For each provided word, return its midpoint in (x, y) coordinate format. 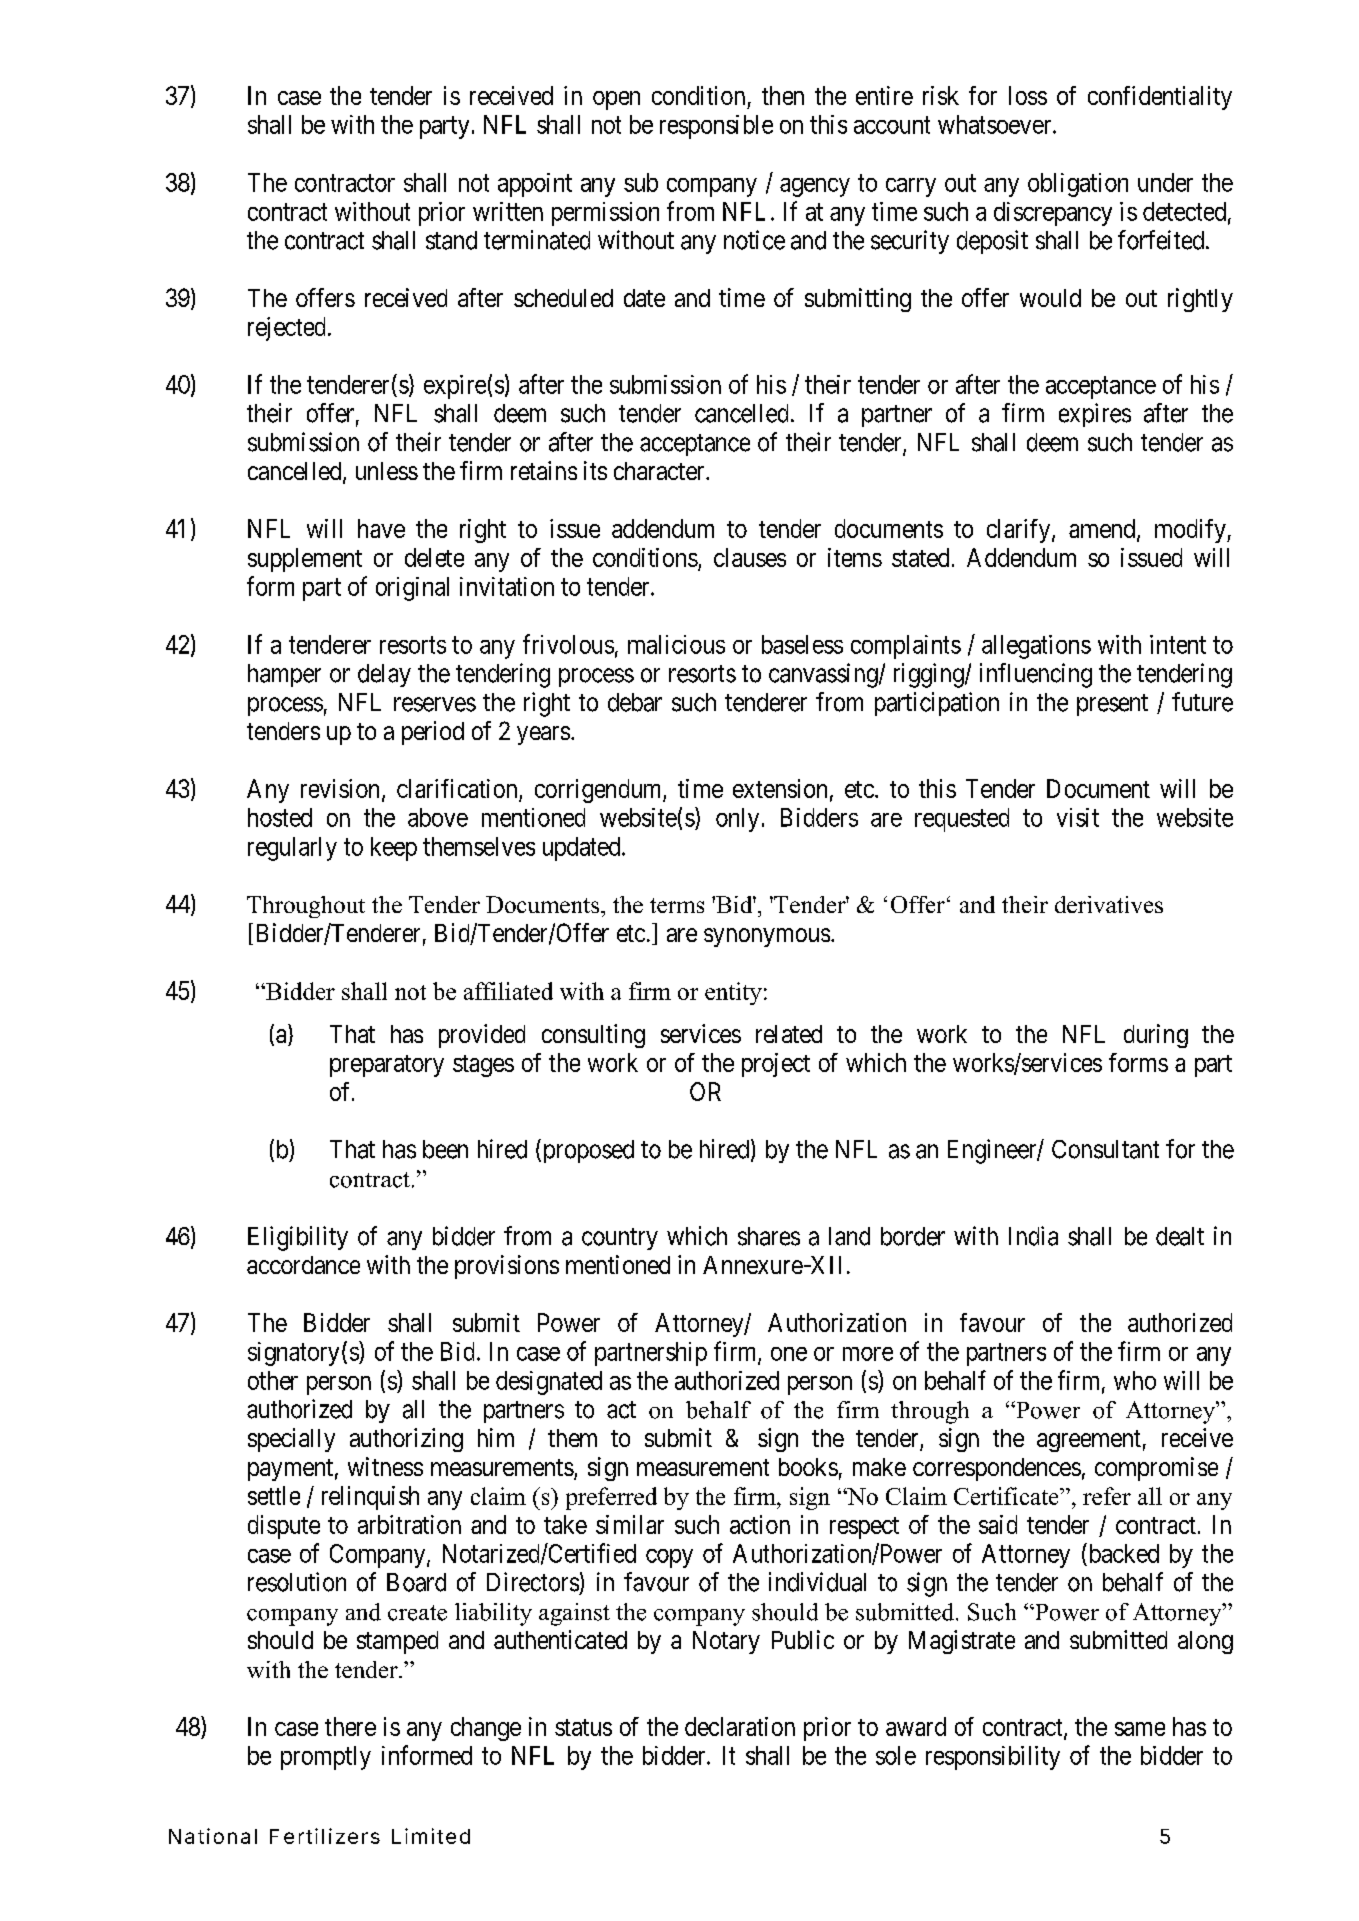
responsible (716, 127)
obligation (1078, 185)
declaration (740, 1726)
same (1140, 1729)
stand (451, 240)
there (350, 1726)
